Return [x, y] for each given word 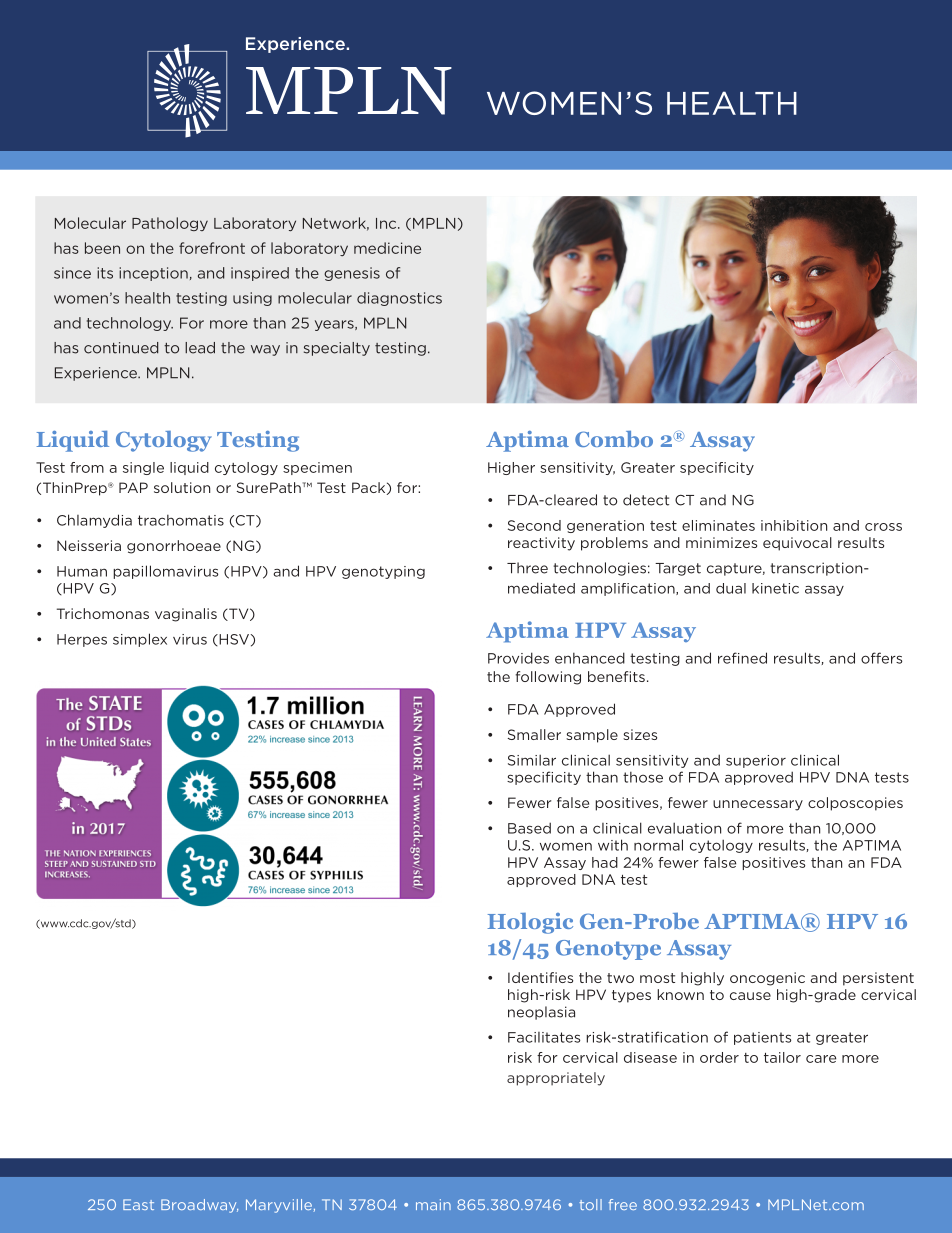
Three [527, 568]
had [605, 862]
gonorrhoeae [174, 547]
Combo [614, 439]
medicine [387, 248]
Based [529, 828]
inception [153, 274]
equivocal [797, 544]
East [138, 1204]
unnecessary [758, 805]
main [433, 1204]
